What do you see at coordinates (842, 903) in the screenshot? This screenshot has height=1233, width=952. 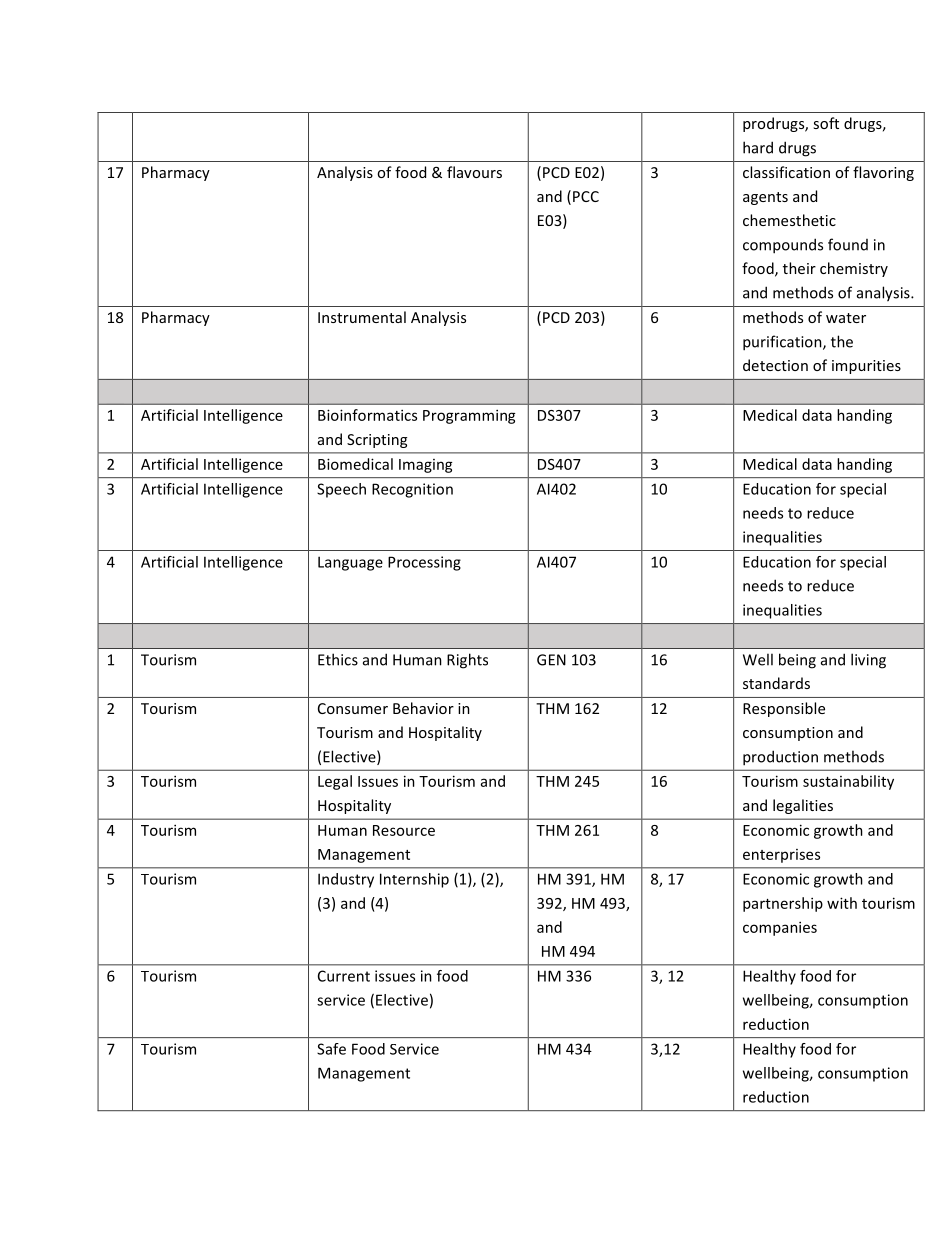 I see `with` at bounding box center [842, 903].
